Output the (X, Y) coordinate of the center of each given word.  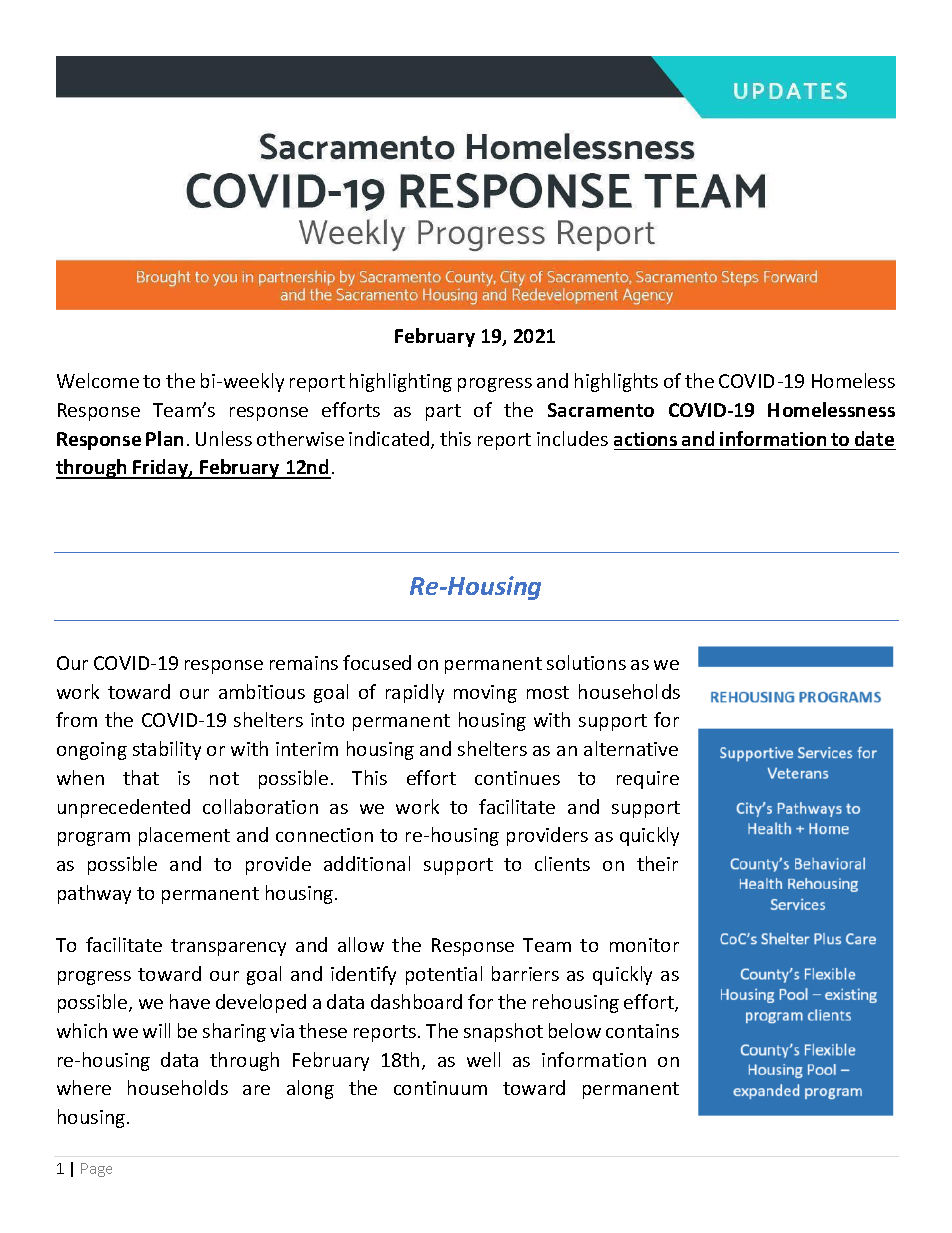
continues (517, 778)
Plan (164, 438)
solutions (586, 662)
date (874, 438)
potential (444, 975)
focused (377, 662)
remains (304, 663)
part (443, 412)
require (648, 780)
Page (96, 1170)
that (141, 777)
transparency (228, 947)
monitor (644, 945)
